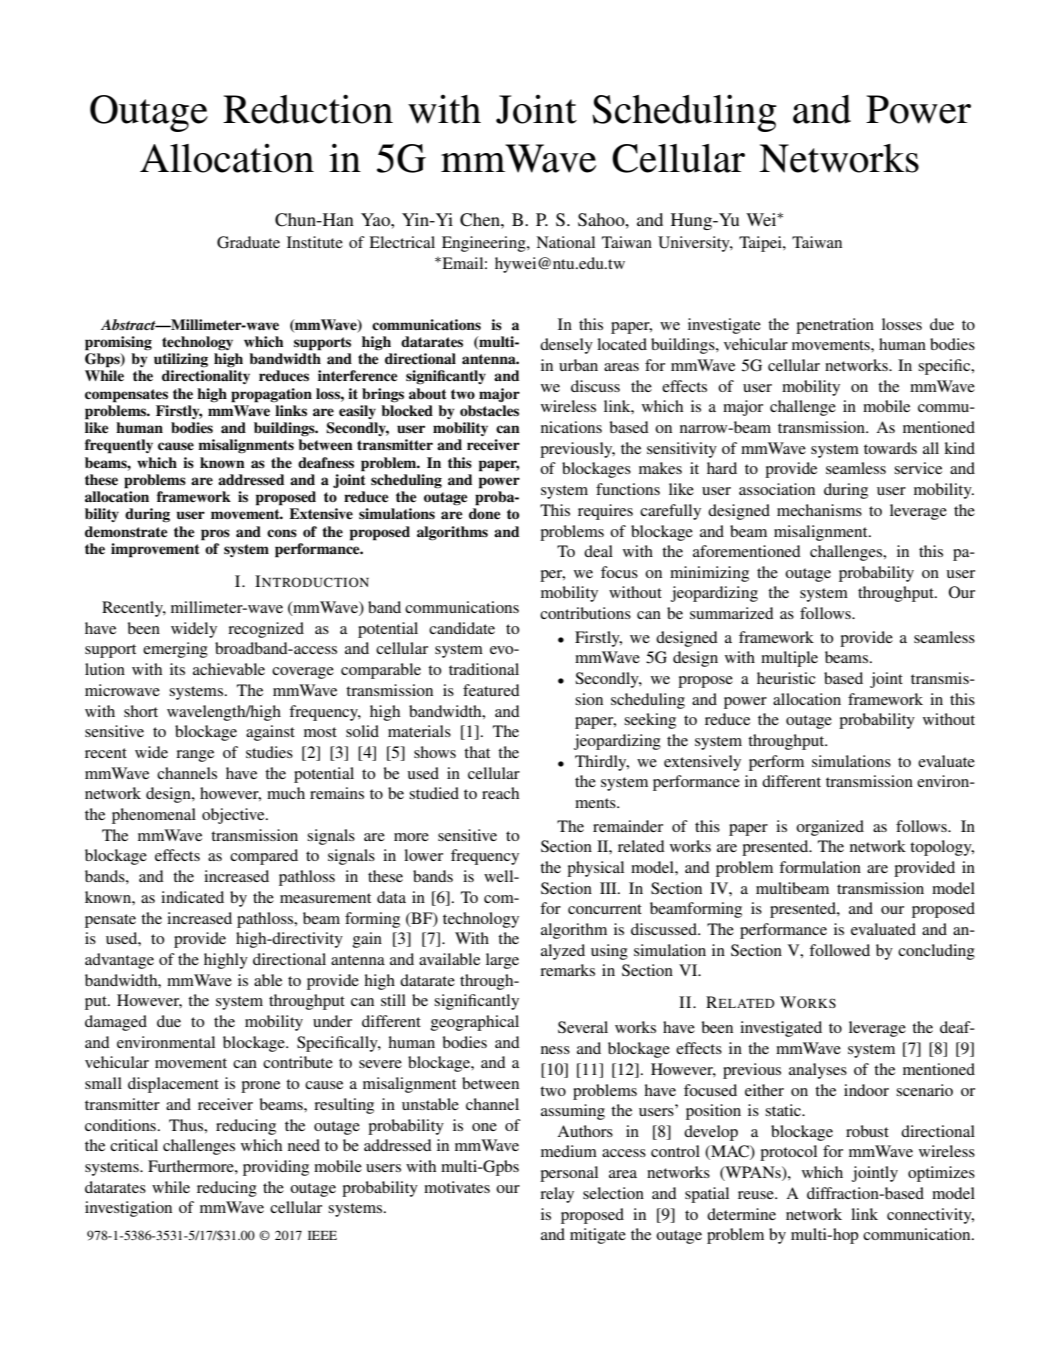 Image resolution: width=1060 pixels, height=1371 pixels. What do you see at coordinates (485, 513) in the document?
I see `done` at bounding box center [485, 513].
